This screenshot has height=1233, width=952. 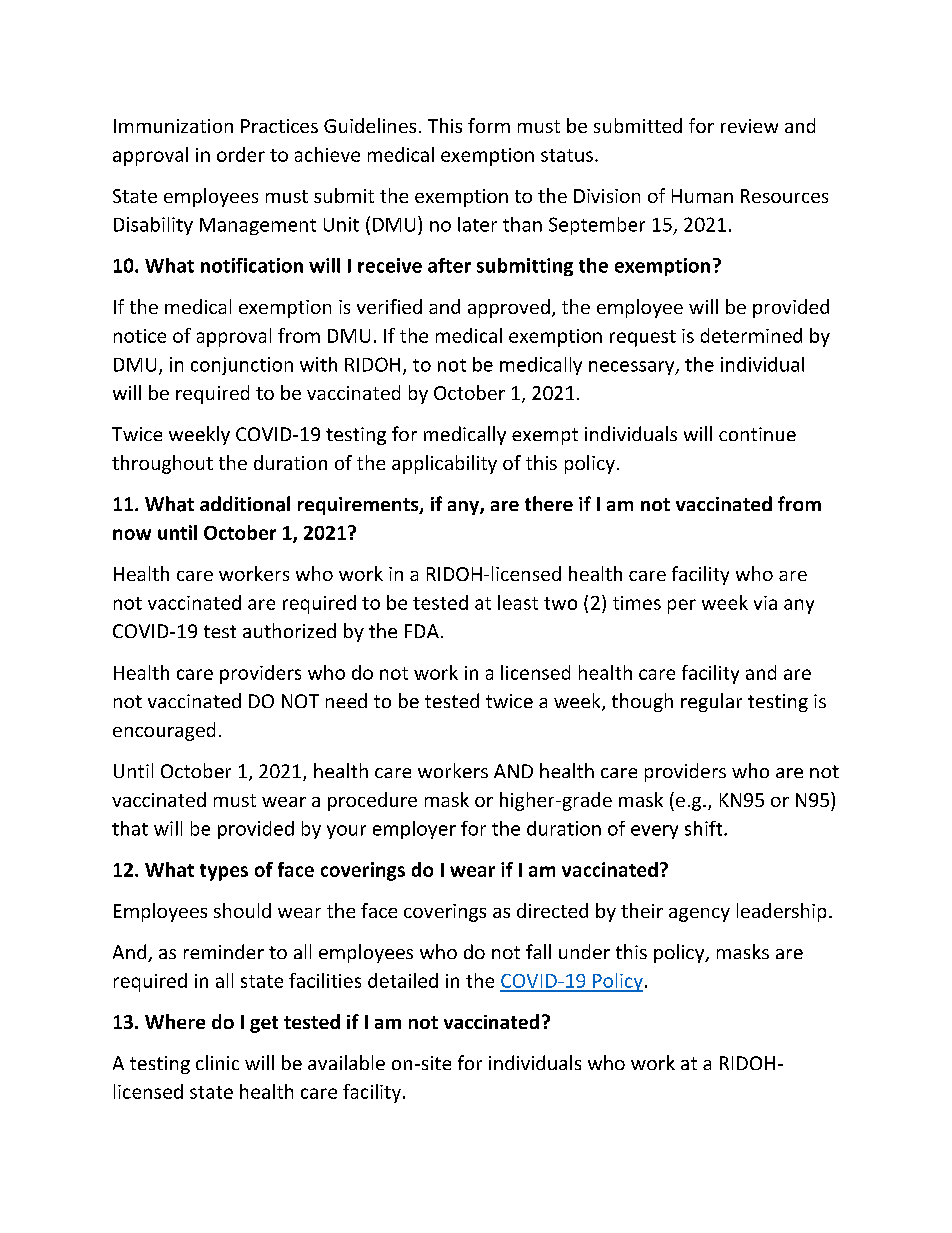 I want to click on Where, so click(x=175, y=1021).
